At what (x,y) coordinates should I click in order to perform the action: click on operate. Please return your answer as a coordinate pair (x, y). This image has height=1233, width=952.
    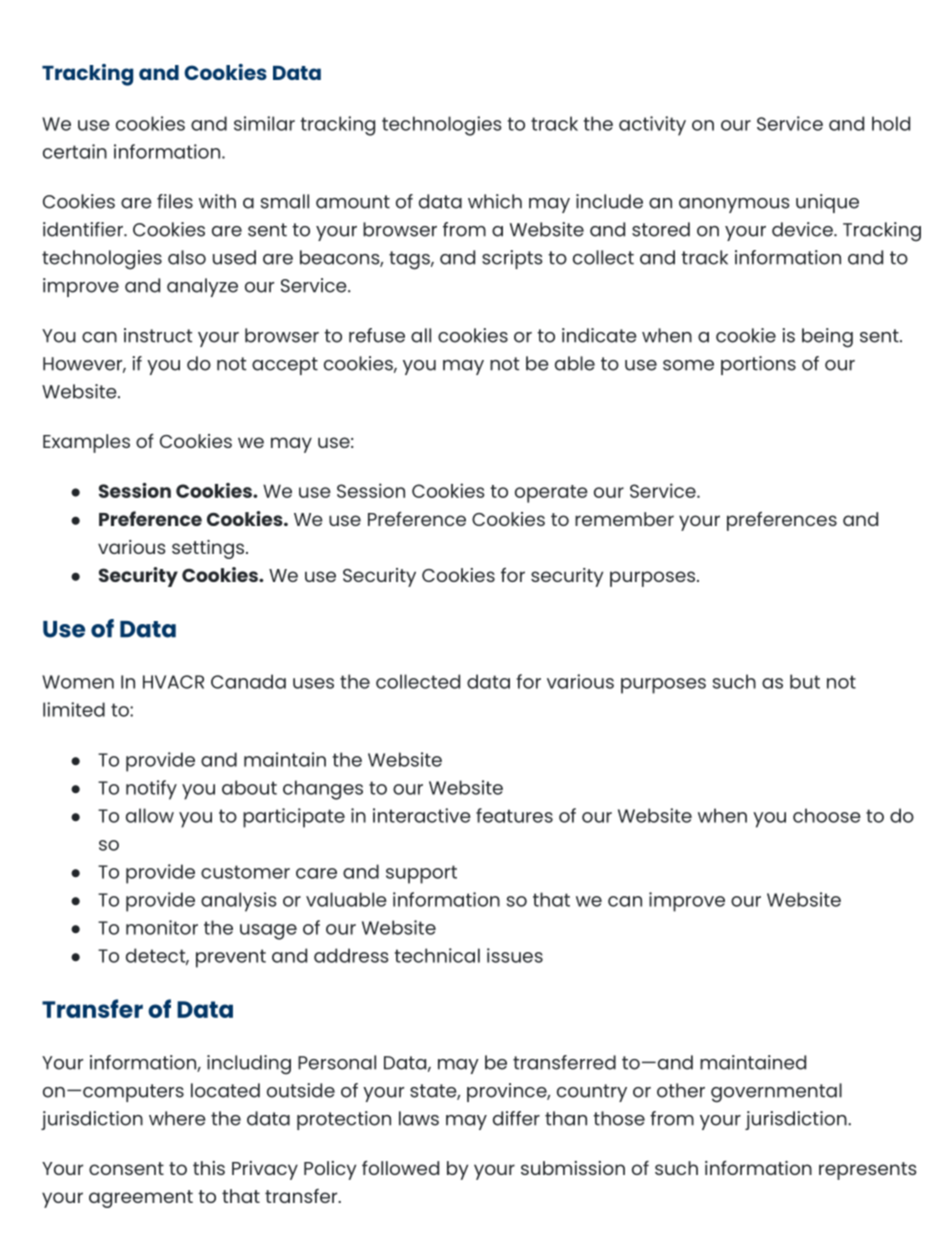
    Looking at the image, I should click on (551, 494).
